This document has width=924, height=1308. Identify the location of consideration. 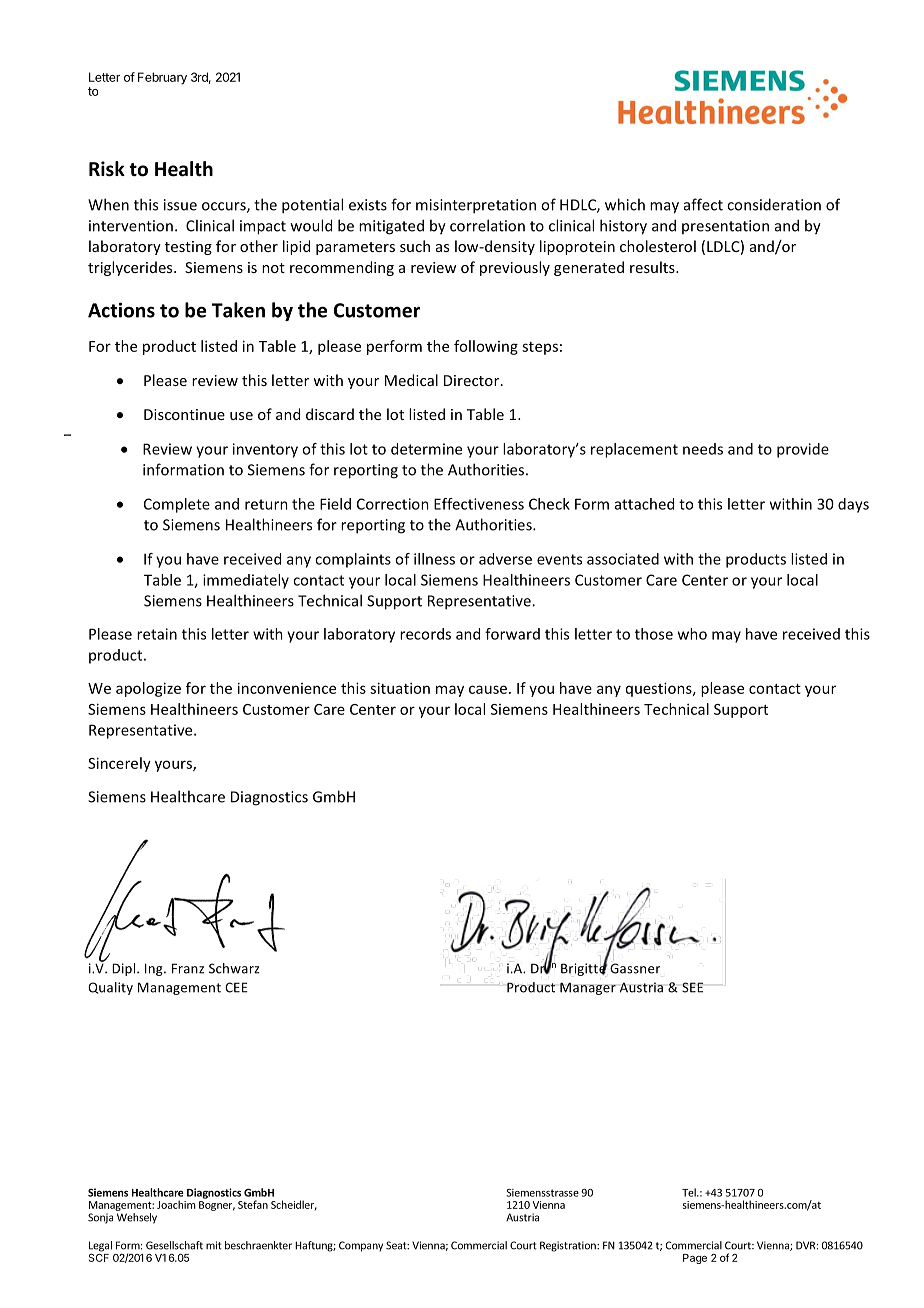
(774, 204).
